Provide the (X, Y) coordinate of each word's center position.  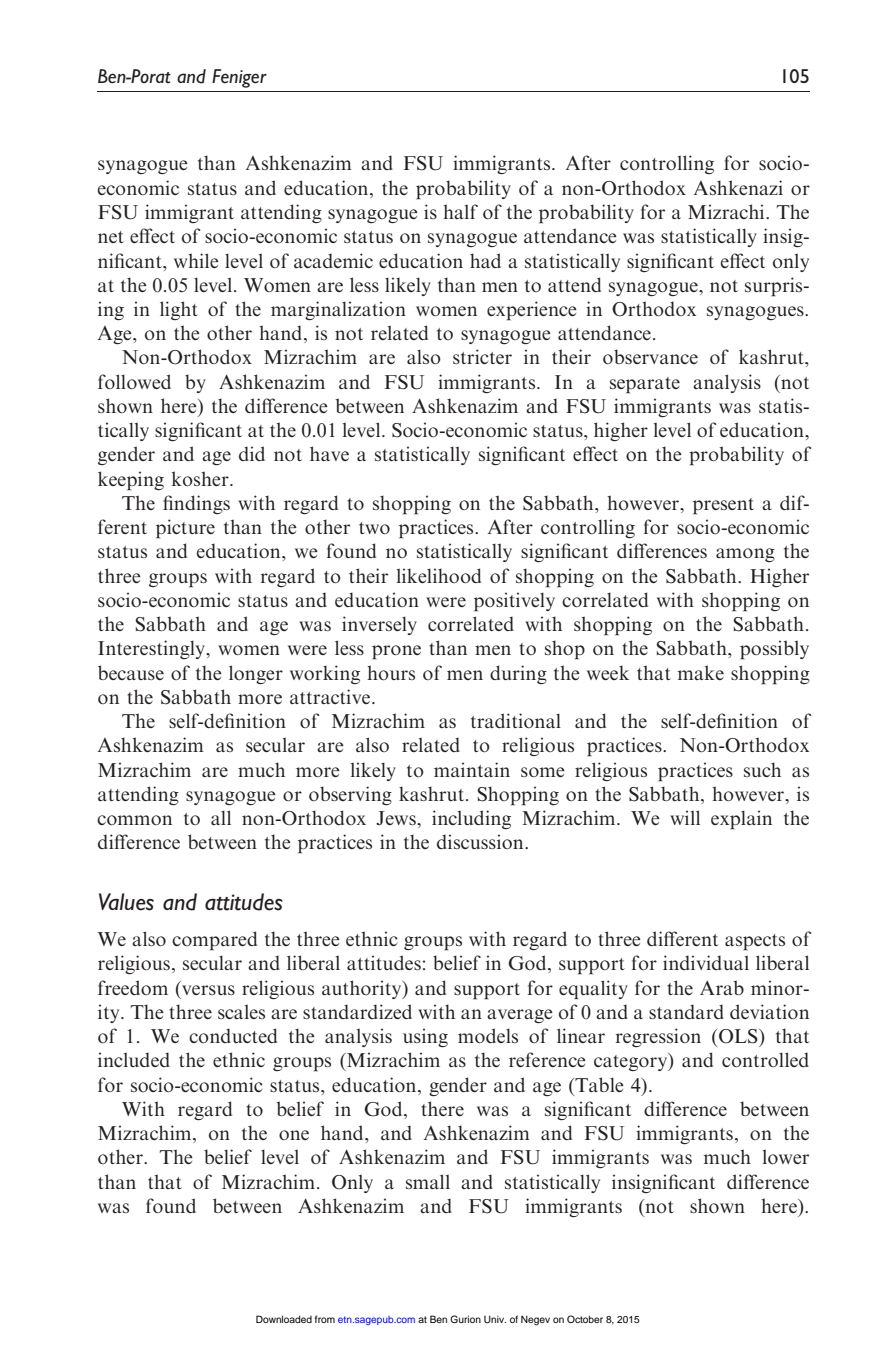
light (179, 310)
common (134, 820)
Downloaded (284, 1319)
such (762, 769)
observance (650, 356)
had (485, 260)
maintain (472, 769)
